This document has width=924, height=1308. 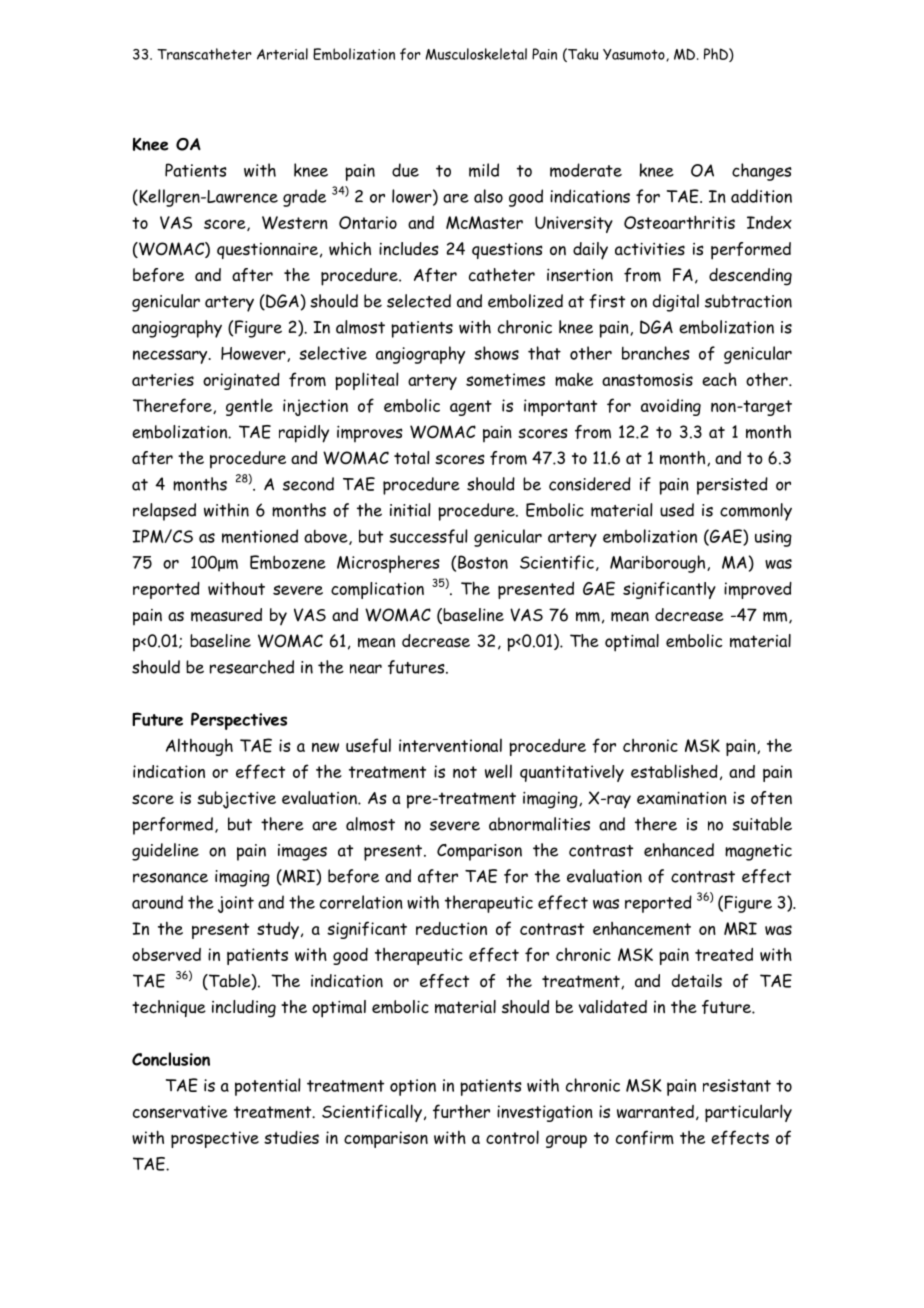 What do you see at coordinates (215, 1139) in the document?
I see `prospective` at bounding box center [215, 1139].
